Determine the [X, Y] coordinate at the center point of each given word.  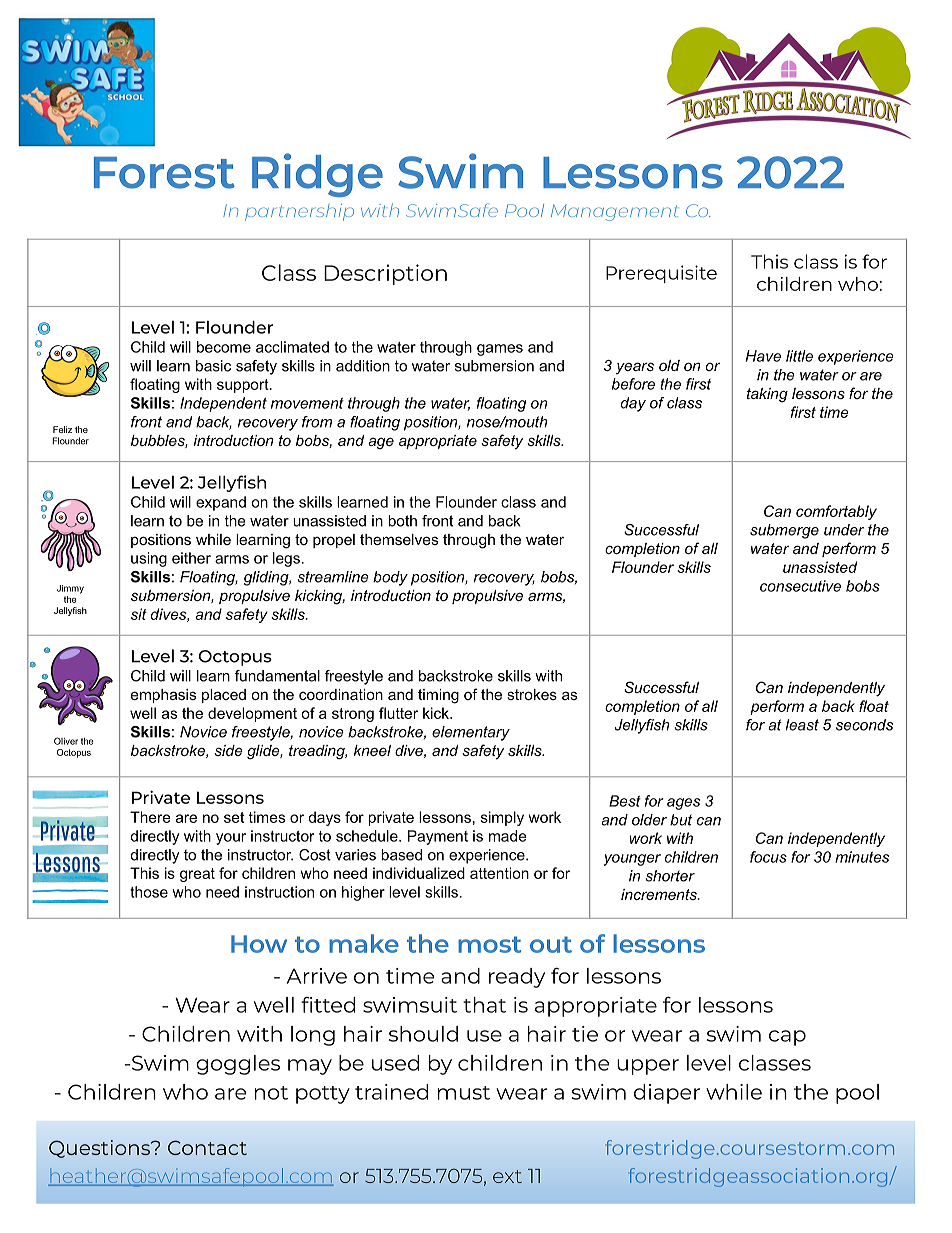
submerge [784, 531]
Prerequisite [661, 274]
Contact [207, 1147]
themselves [399, 539]
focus [768, 857]
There [150, 817]
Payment [438, 837]
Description [385, 274]
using [149, 559]
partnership [299, 212]
